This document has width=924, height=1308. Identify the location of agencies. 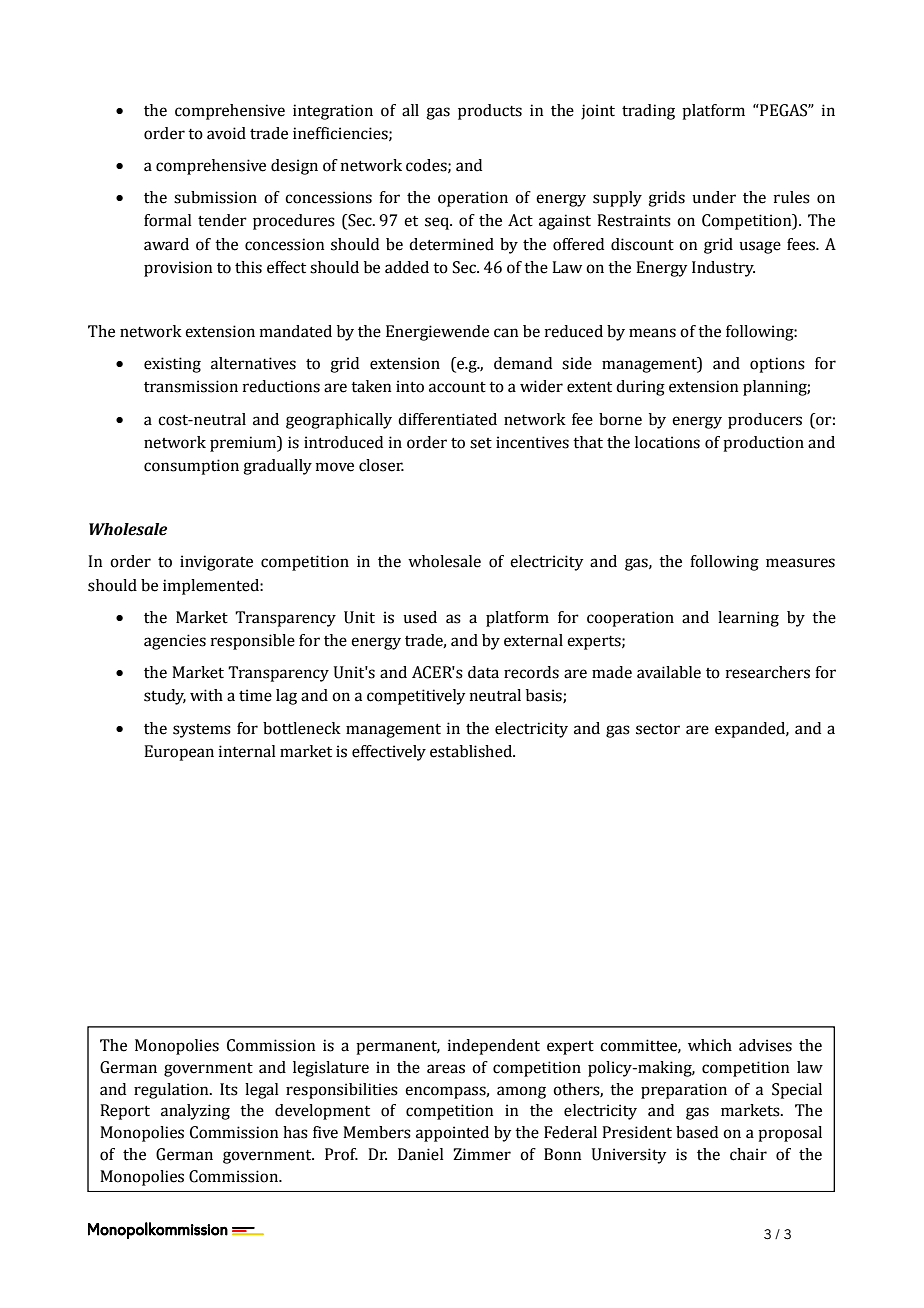
(175, 642).
